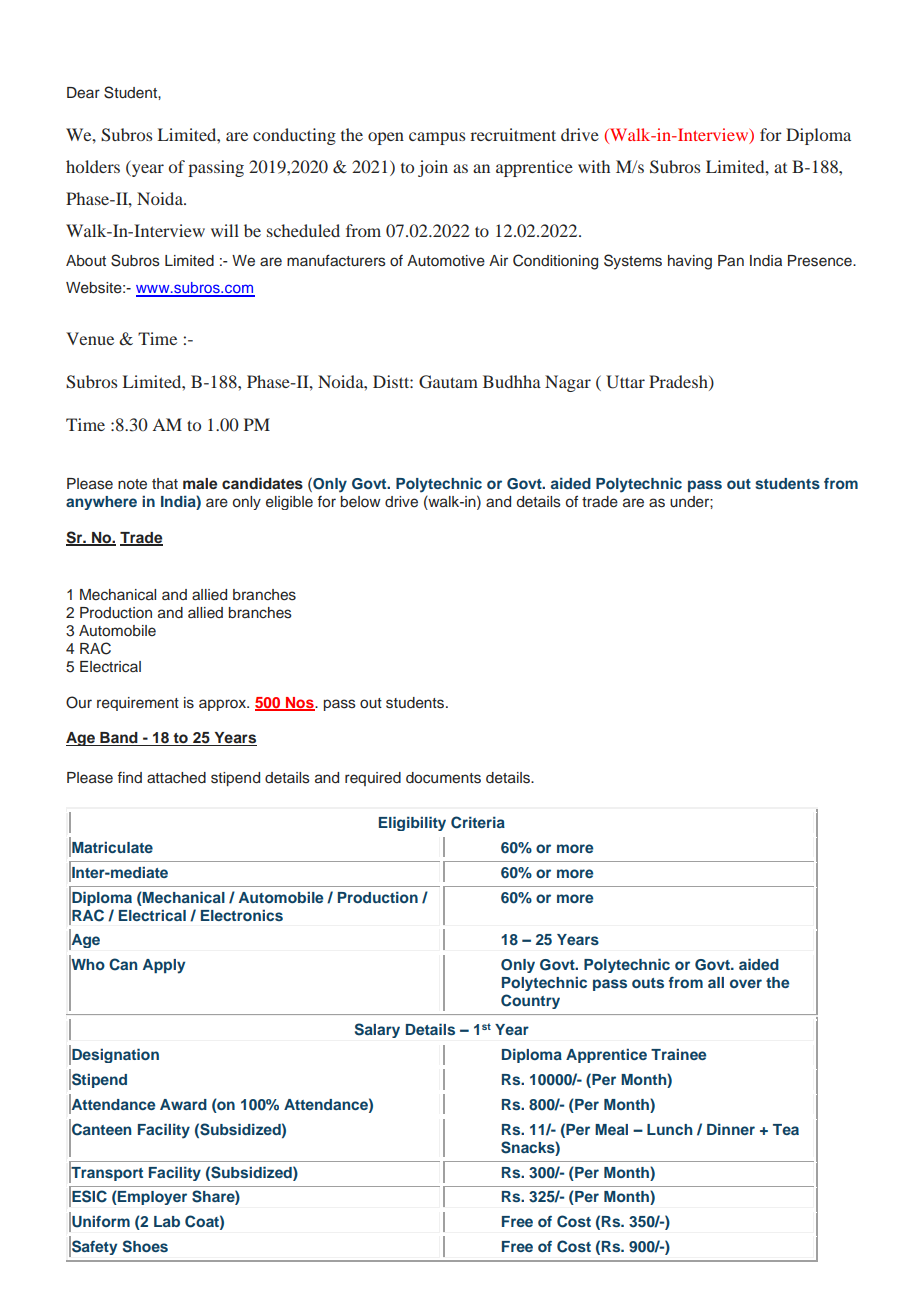 The image size is (924, 1308). I want to click on attached, so click(176, 778).
